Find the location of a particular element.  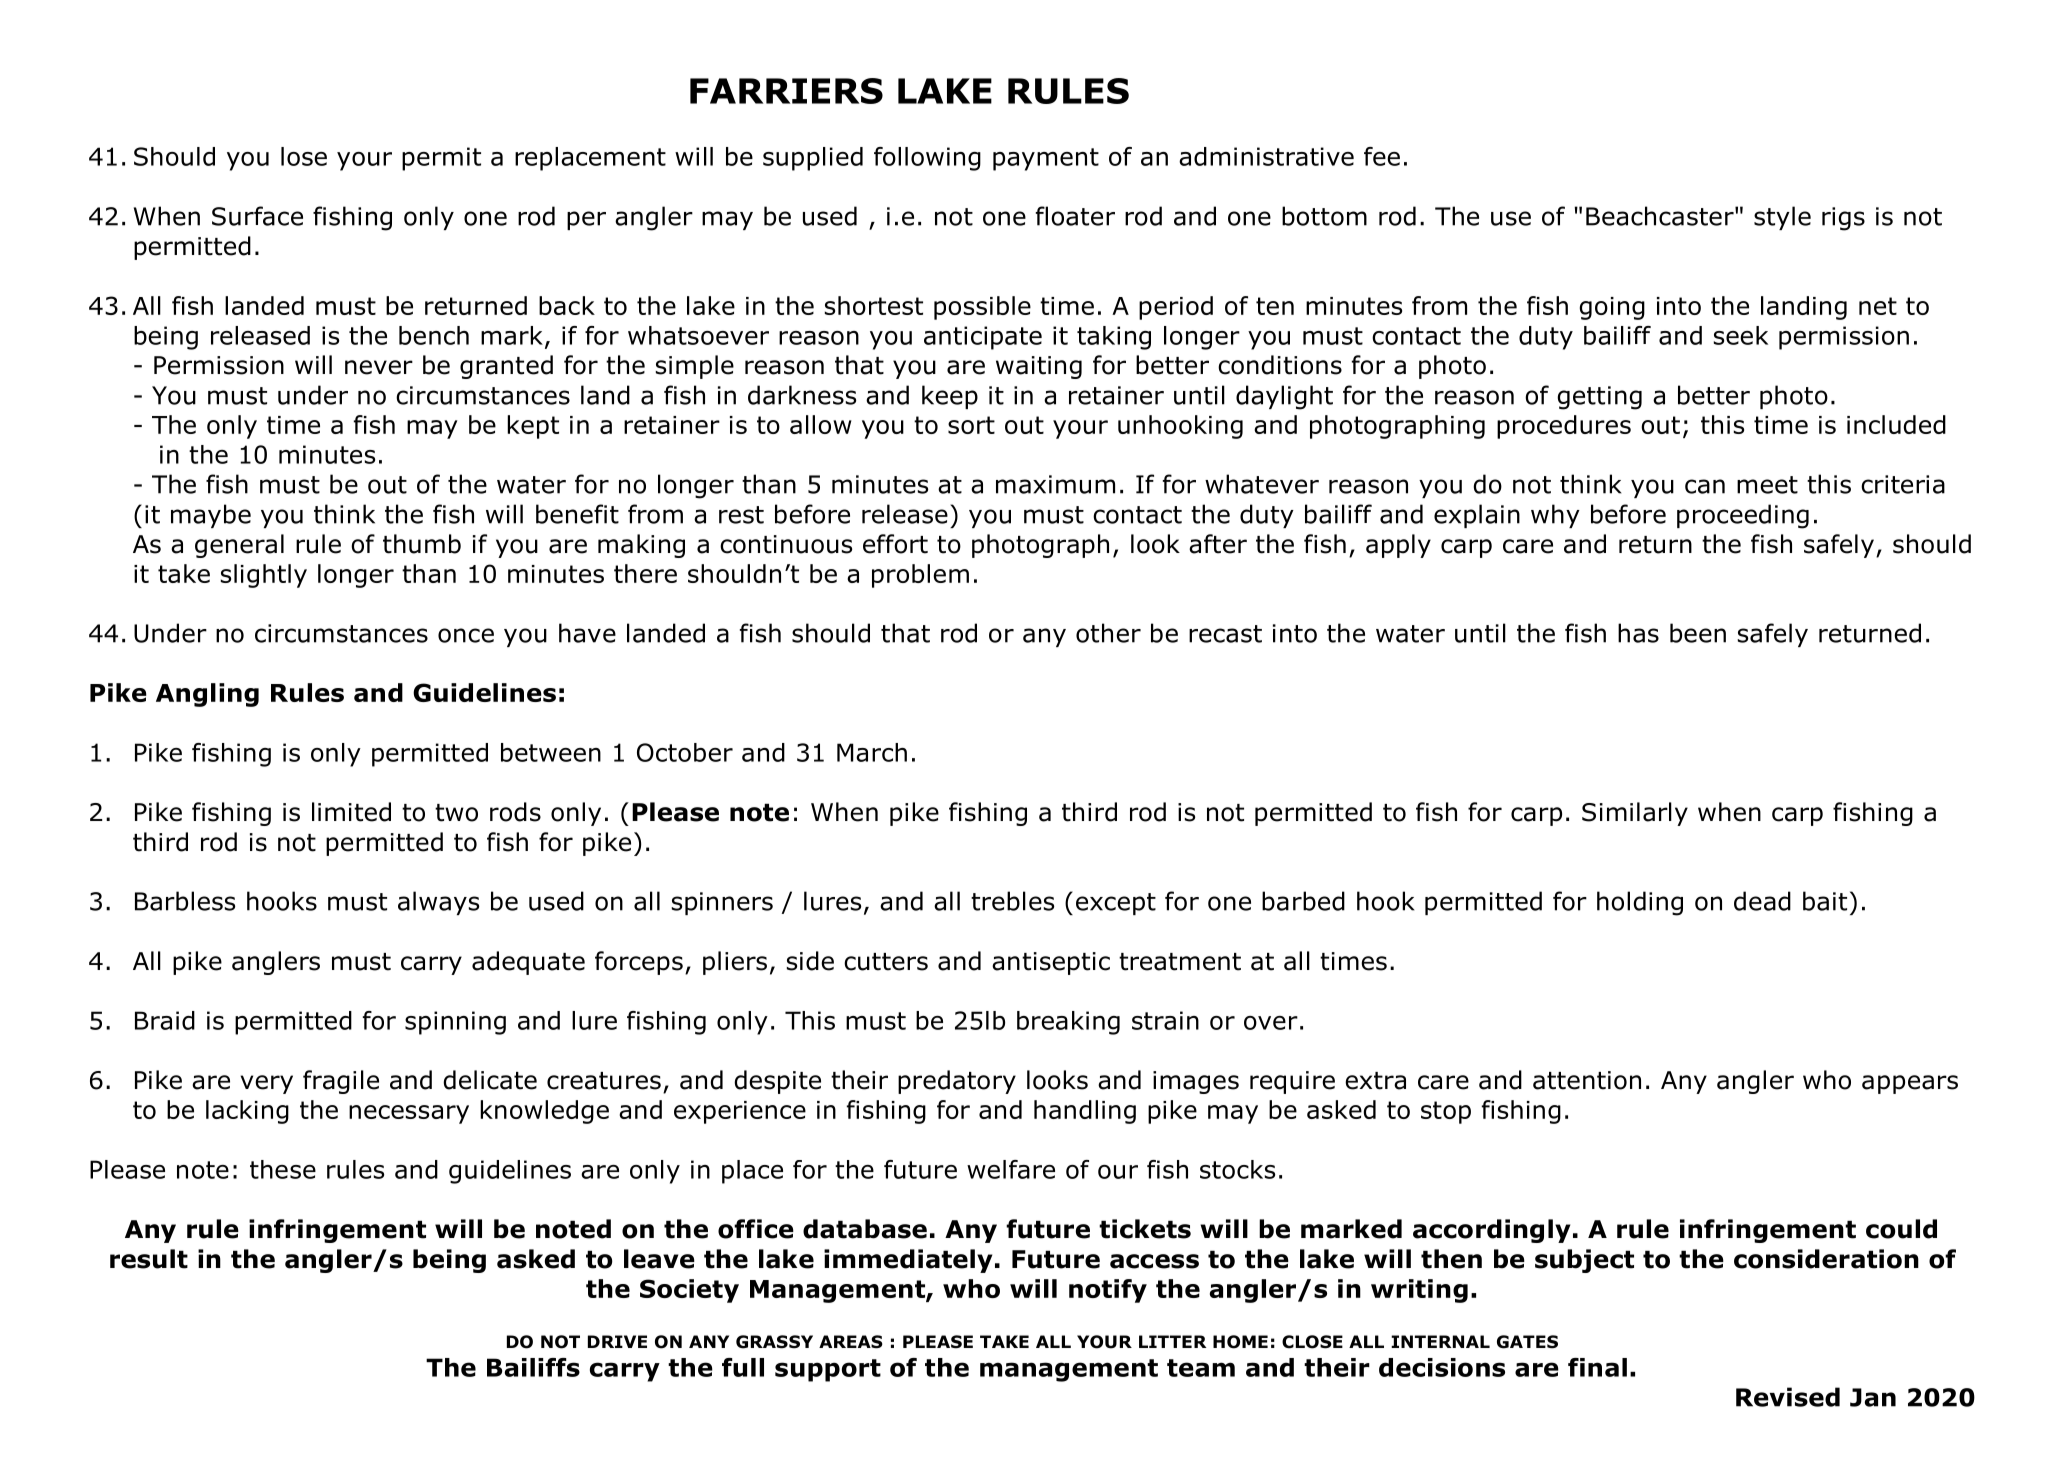

Similarly is located at coordinates (1635, 814).
